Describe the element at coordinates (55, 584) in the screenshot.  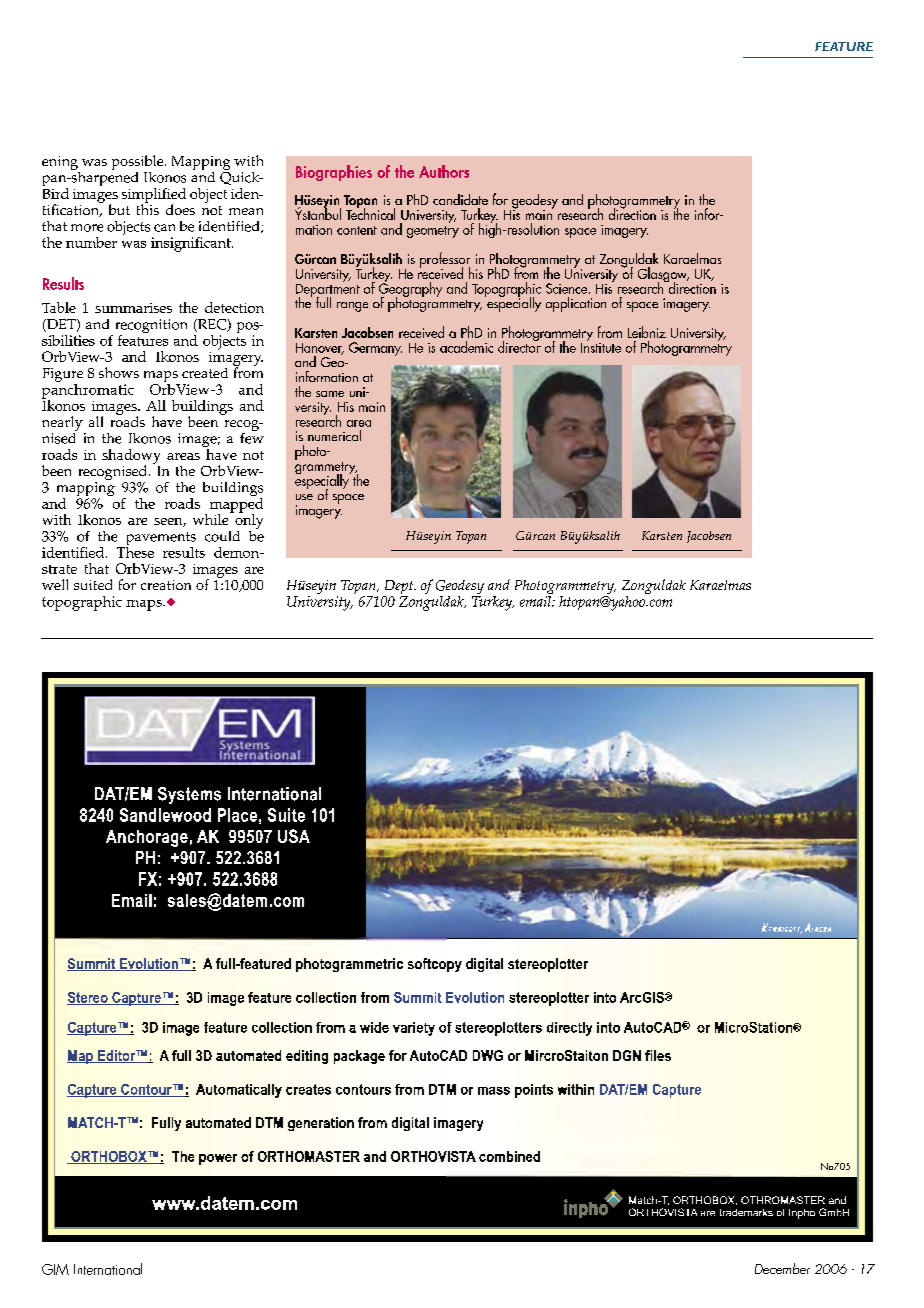
I see `well` at that location.
